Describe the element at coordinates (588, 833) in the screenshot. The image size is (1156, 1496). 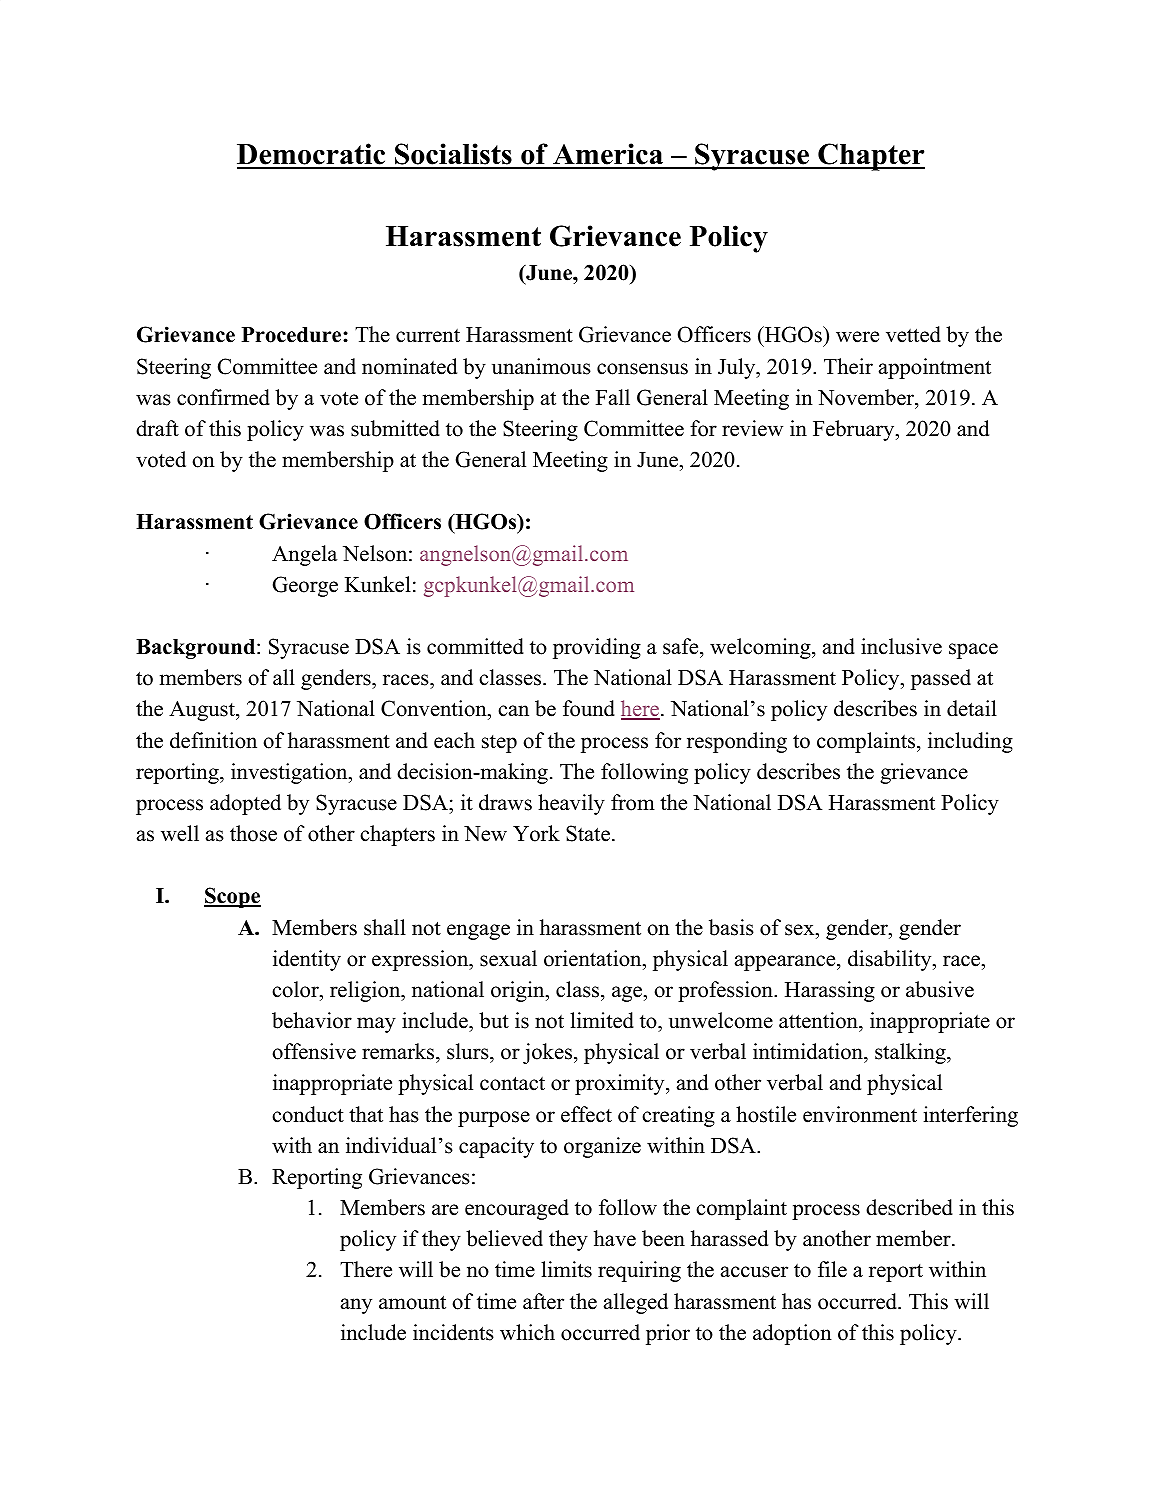
I see `State` at that location.
